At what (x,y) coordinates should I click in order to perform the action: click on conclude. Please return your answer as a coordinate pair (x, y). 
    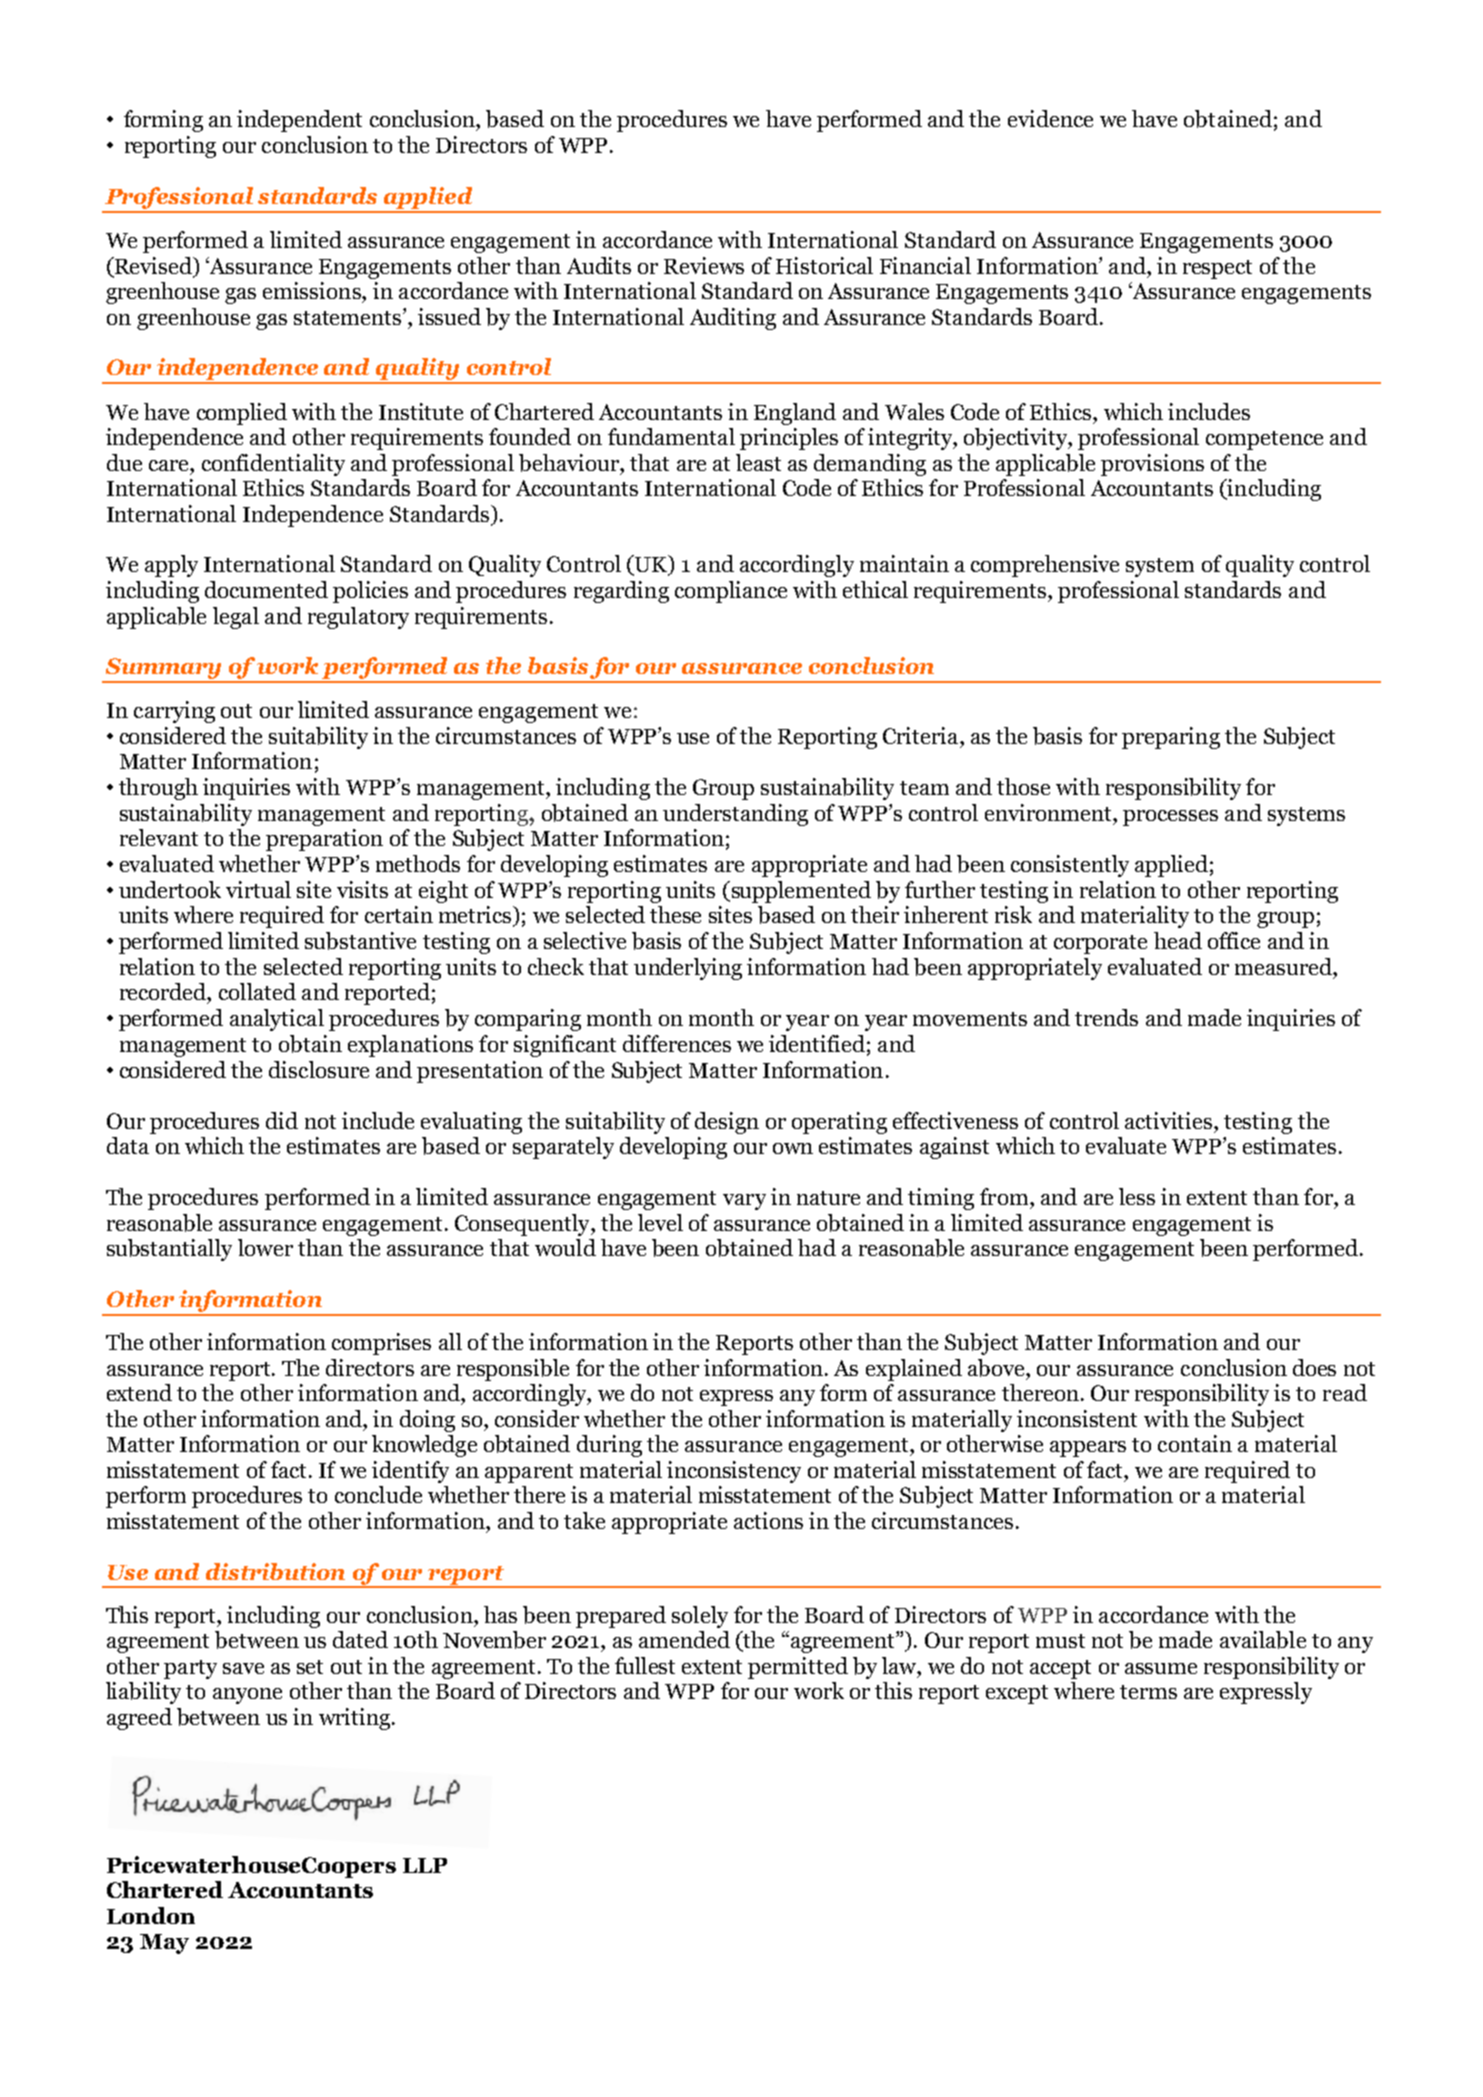
    Looking at the image, I should click on (378, 1494).
